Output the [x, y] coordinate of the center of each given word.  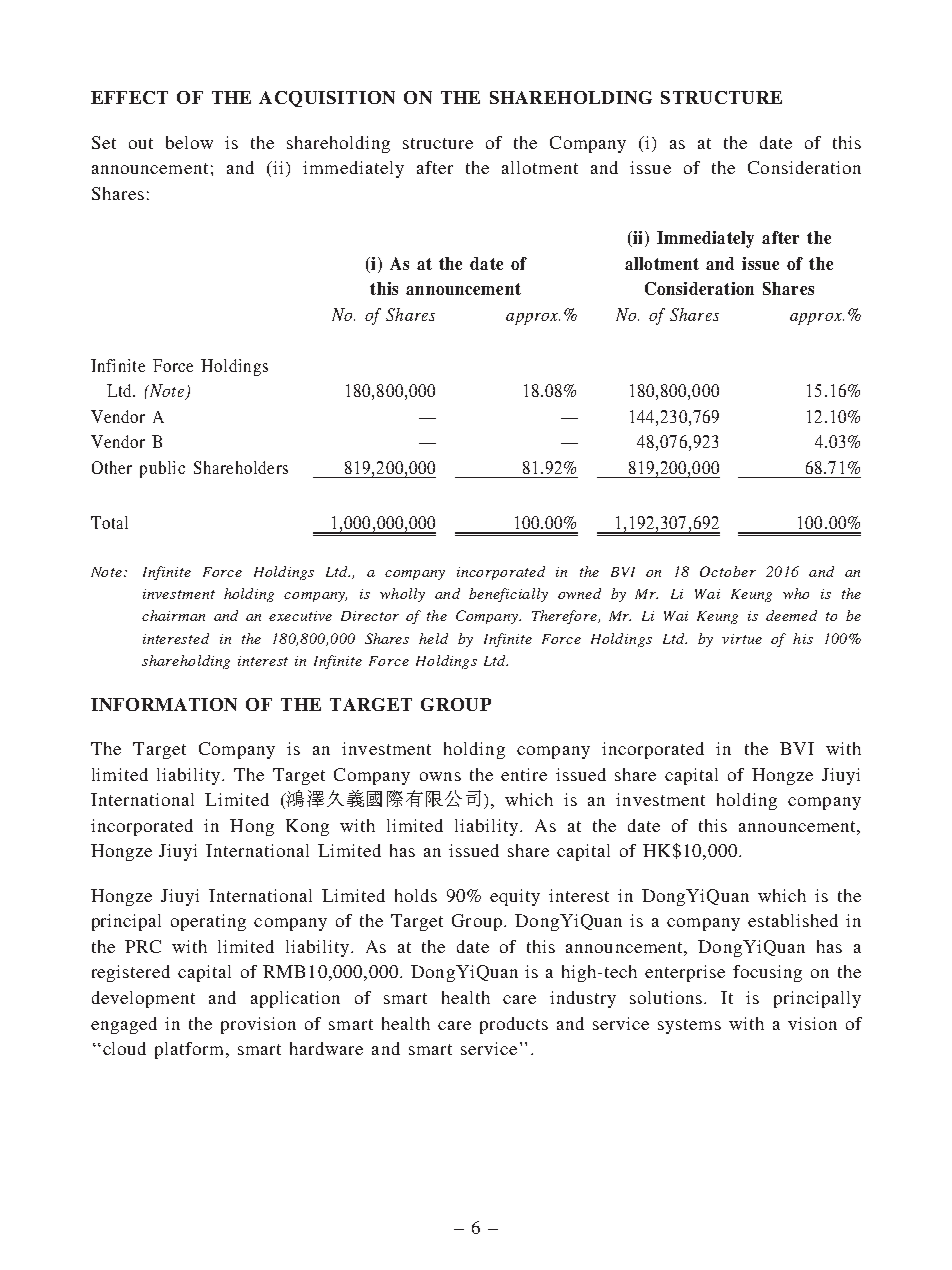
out [141, 143]
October [728, 571]
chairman [173, 615]
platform [191, 1050]
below [189, 142]
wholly [402, 595]
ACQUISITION [327, 99]
